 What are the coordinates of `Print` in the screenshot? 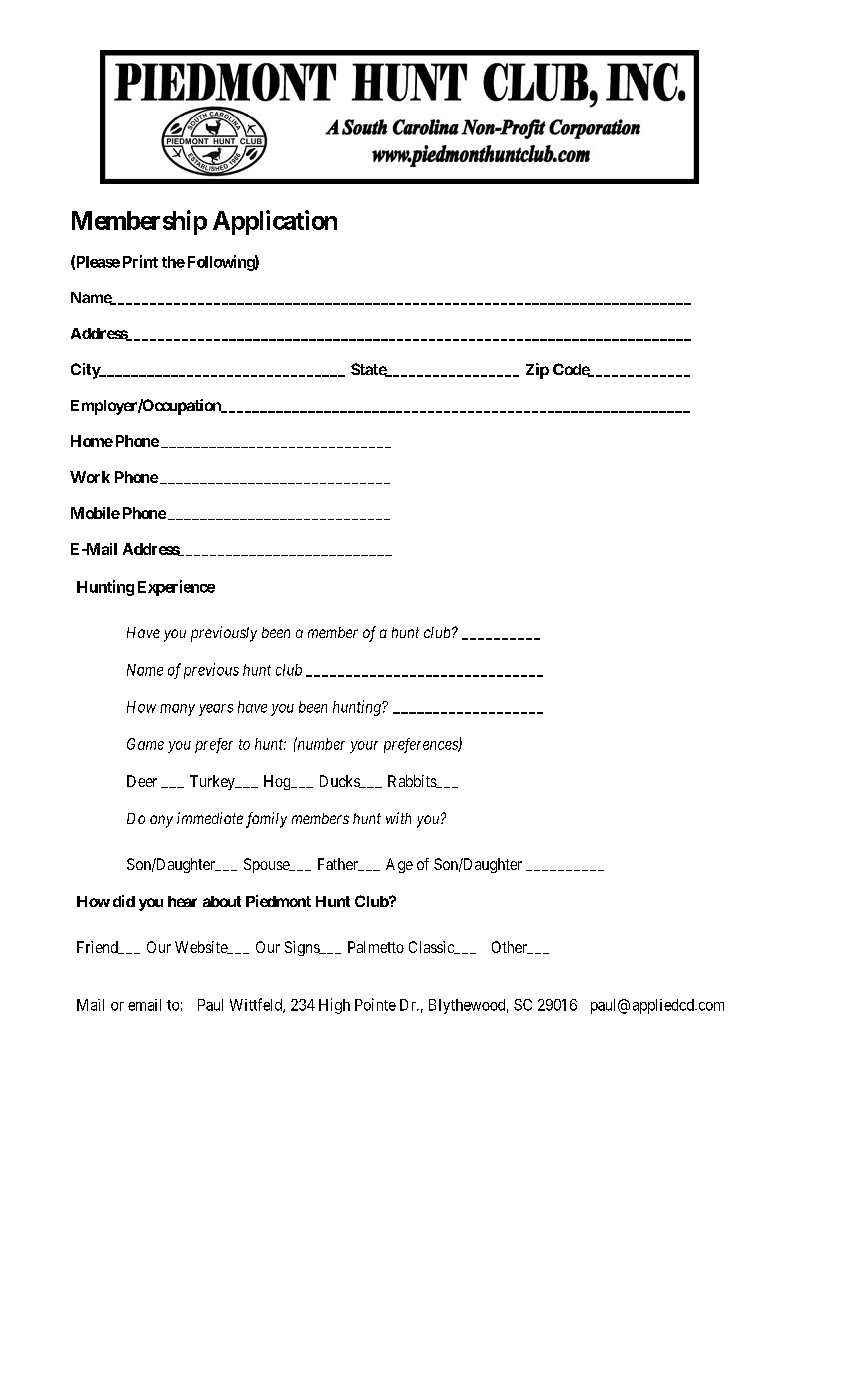 It's located at (140, 261).
